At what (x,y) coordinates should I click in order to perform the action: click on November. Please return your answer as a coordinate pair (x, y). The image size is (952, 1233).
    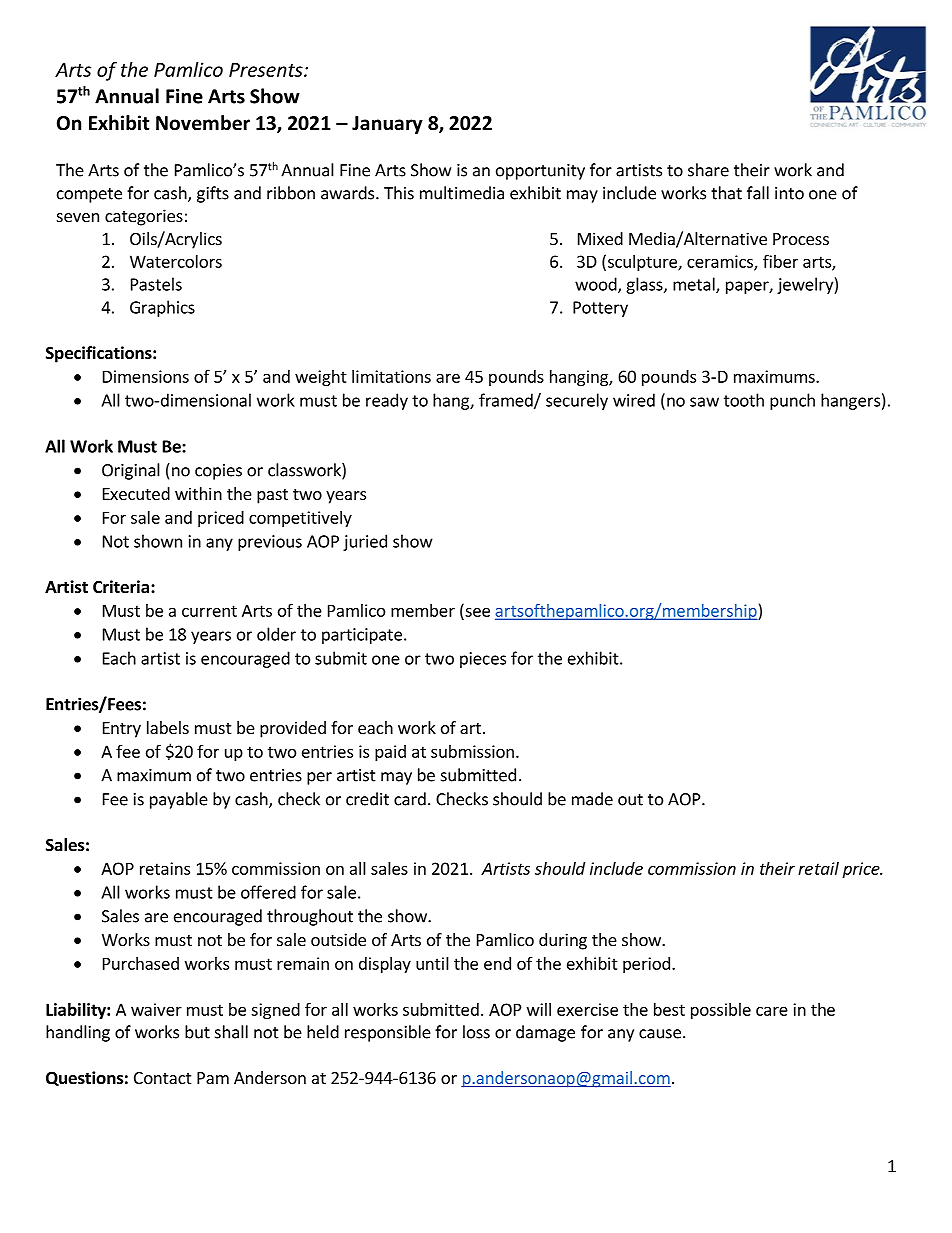
    Looking at the image, I should click on (203, 123).
